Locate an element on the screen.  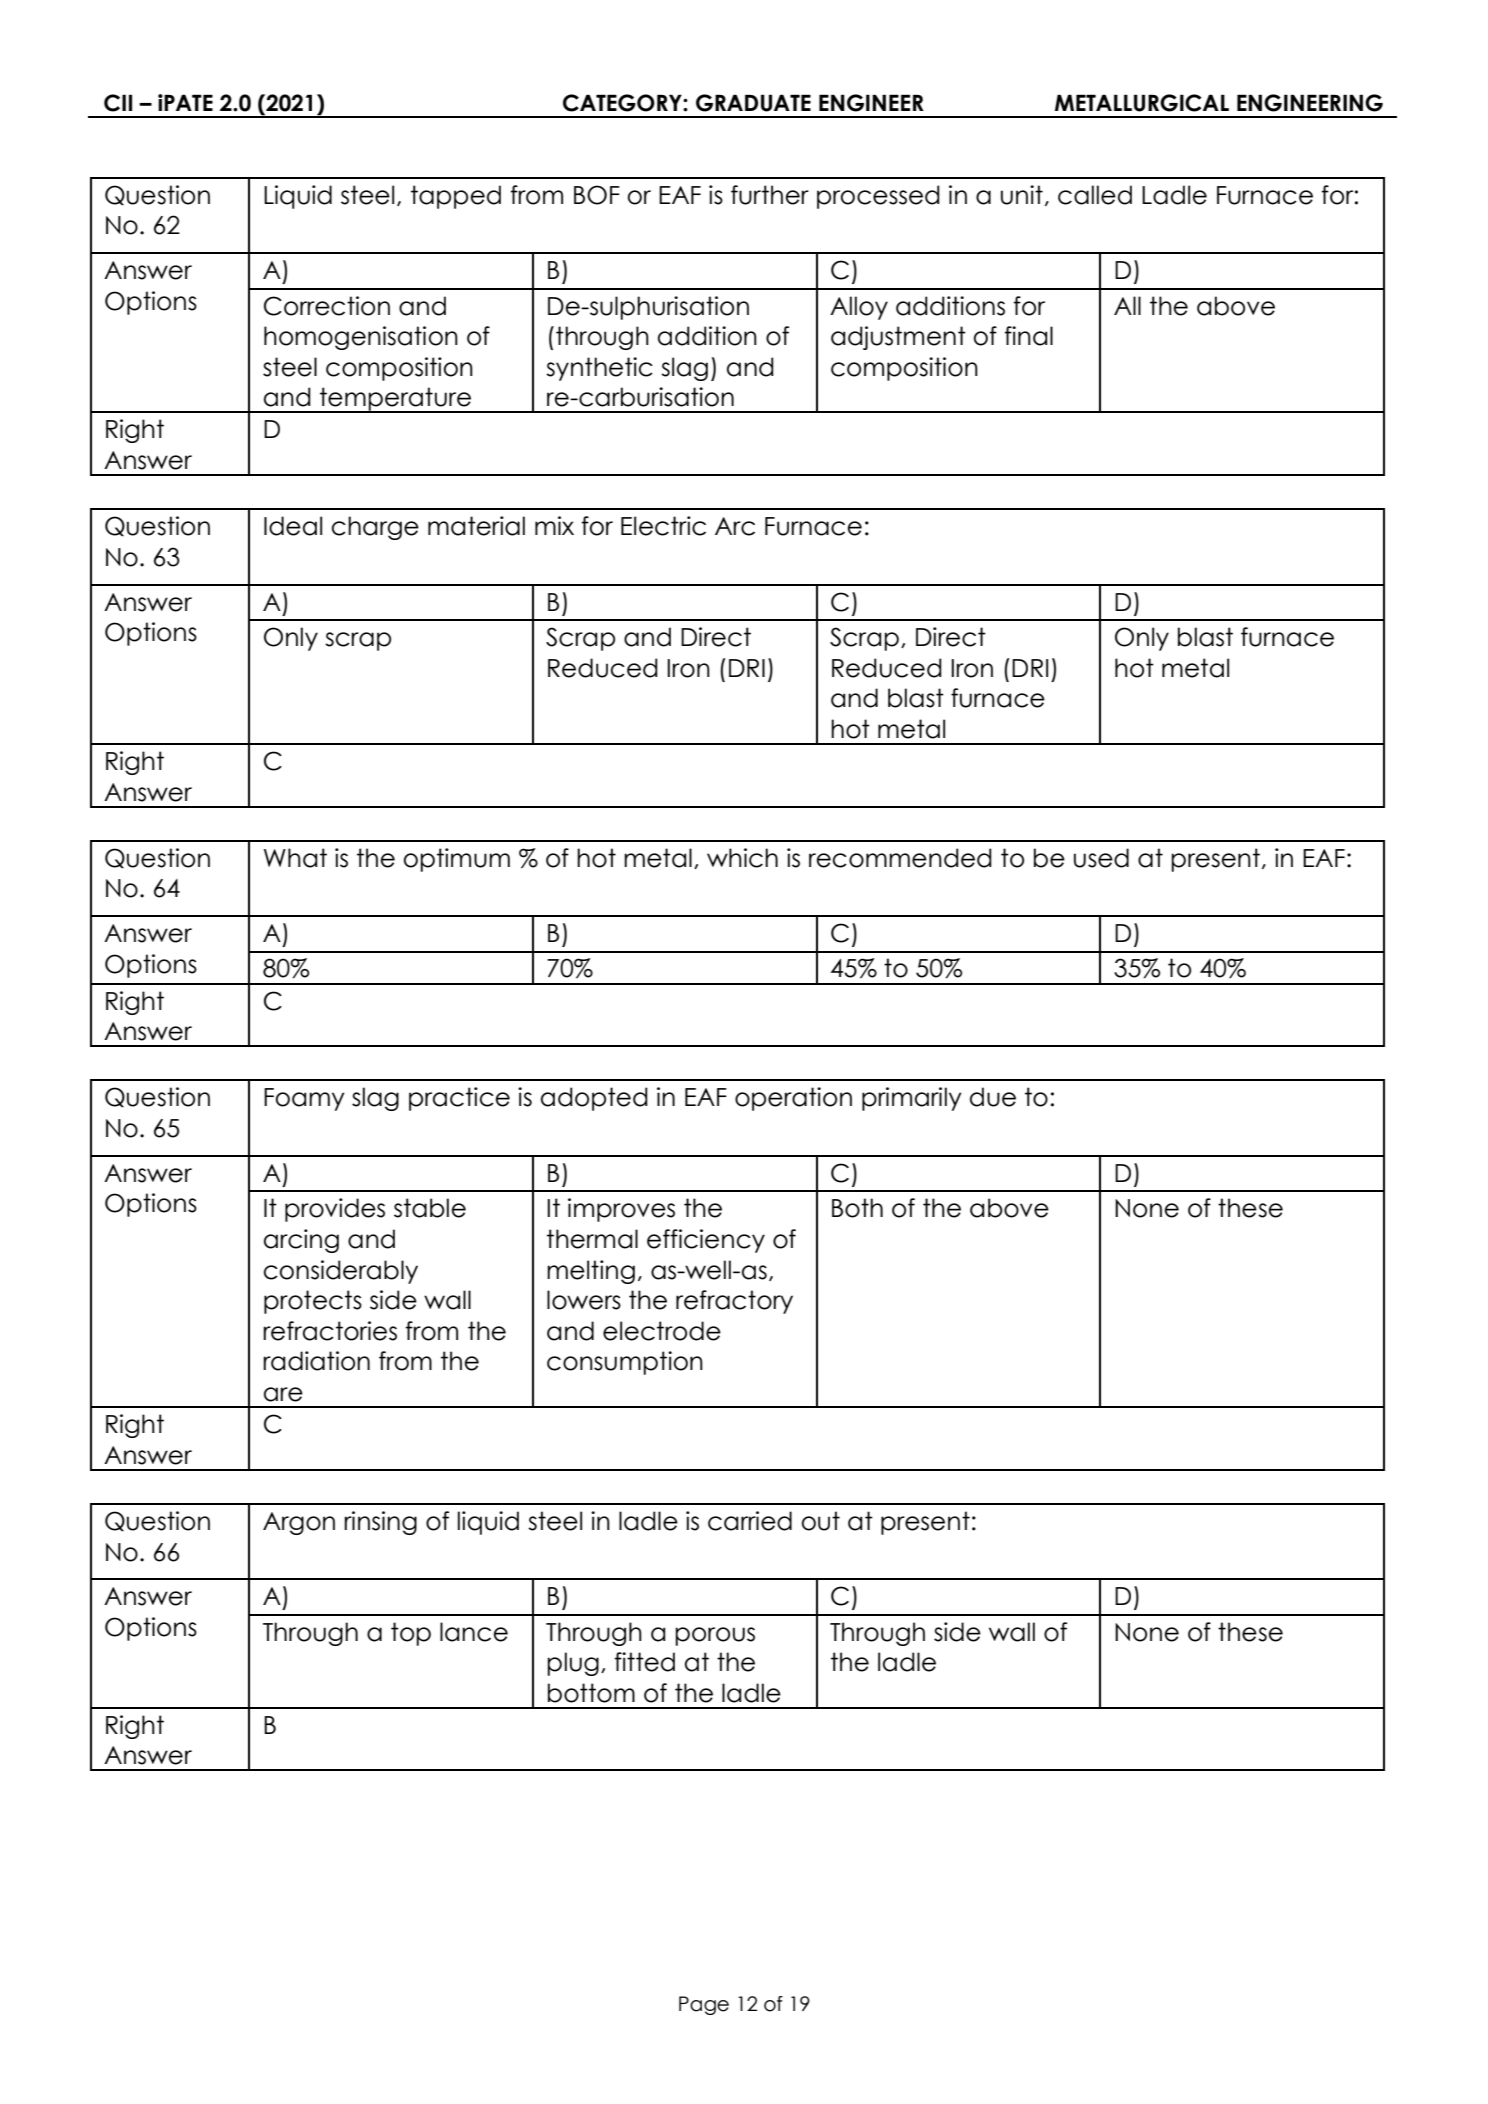
recommended is located at coordinates (900, 858).
